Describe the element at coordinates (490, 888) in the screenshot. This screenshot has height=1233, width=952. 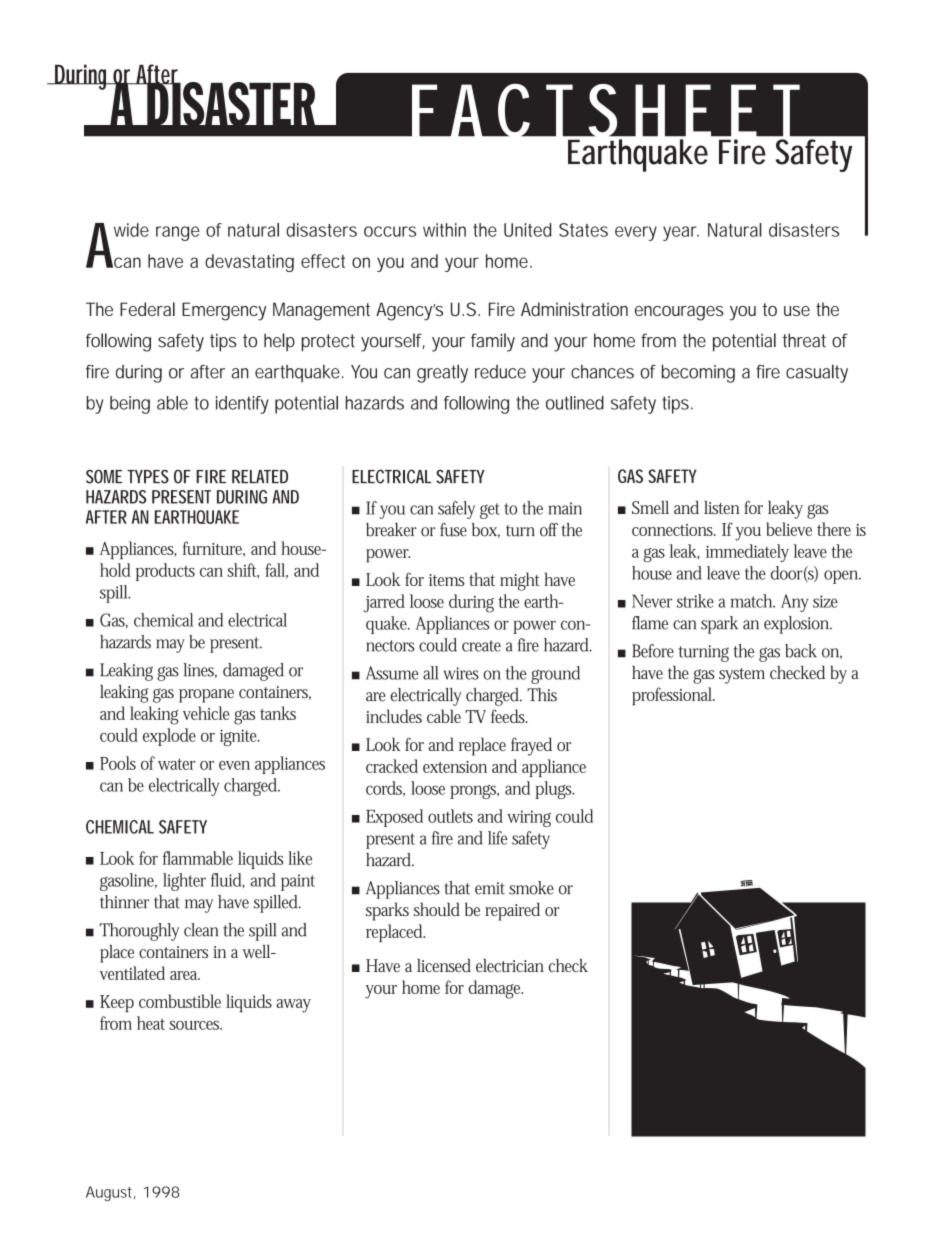
I see `emit` at that location.
